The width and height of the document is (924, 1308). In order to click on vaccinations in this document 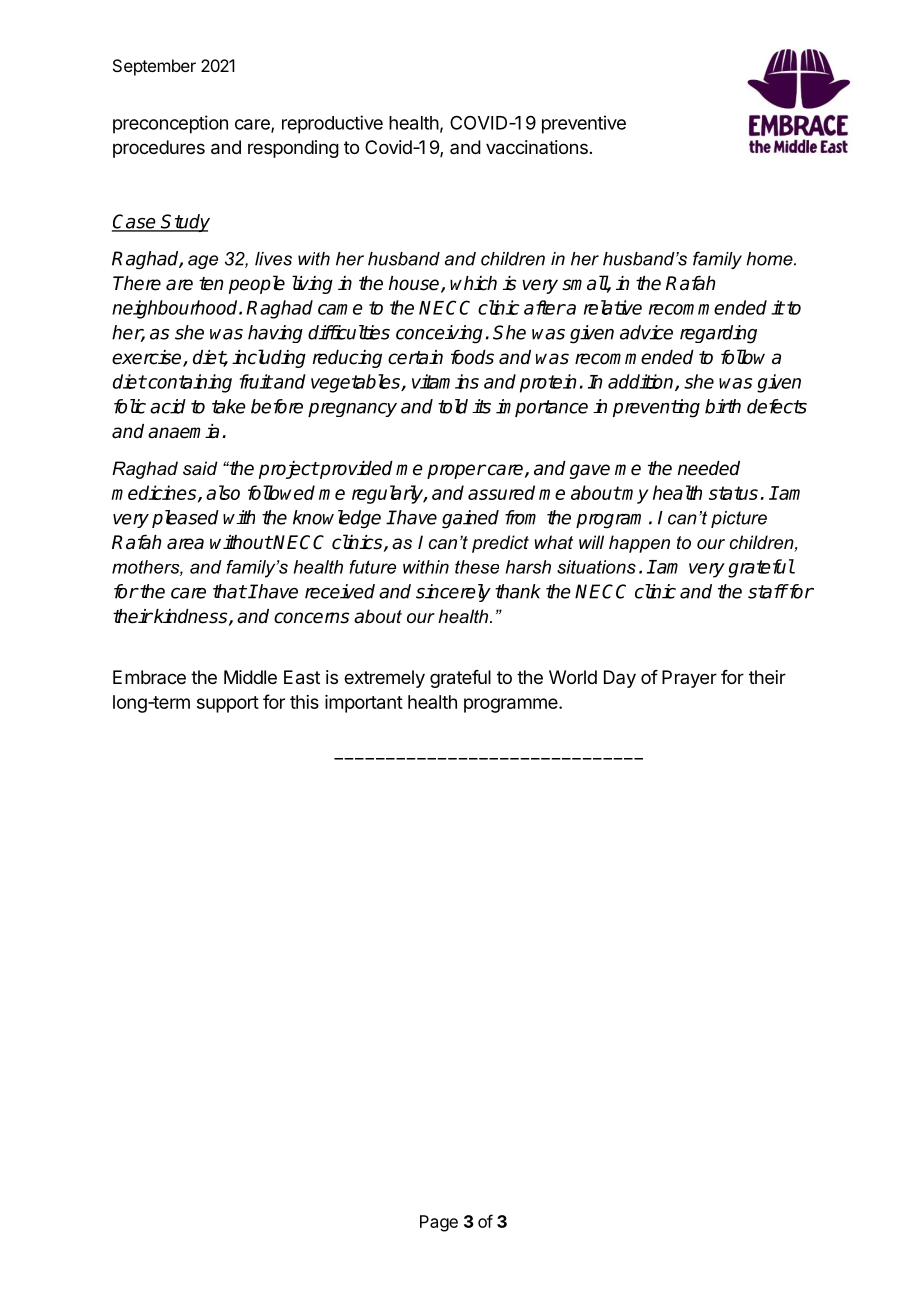, I will do `click(537, 147)`.
